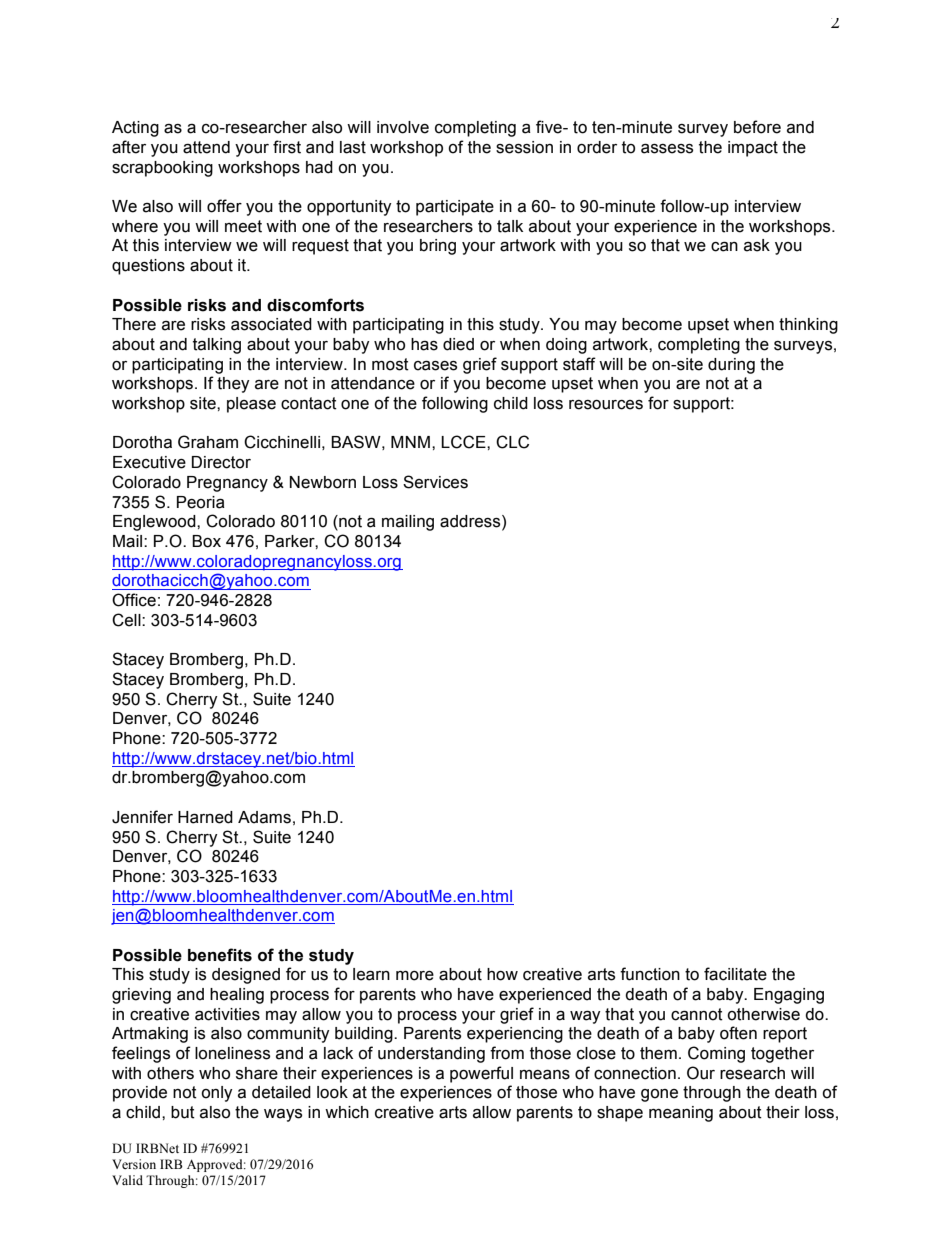 This image has height=1233, width=952. I want to click on impact, so click(753, 149).
